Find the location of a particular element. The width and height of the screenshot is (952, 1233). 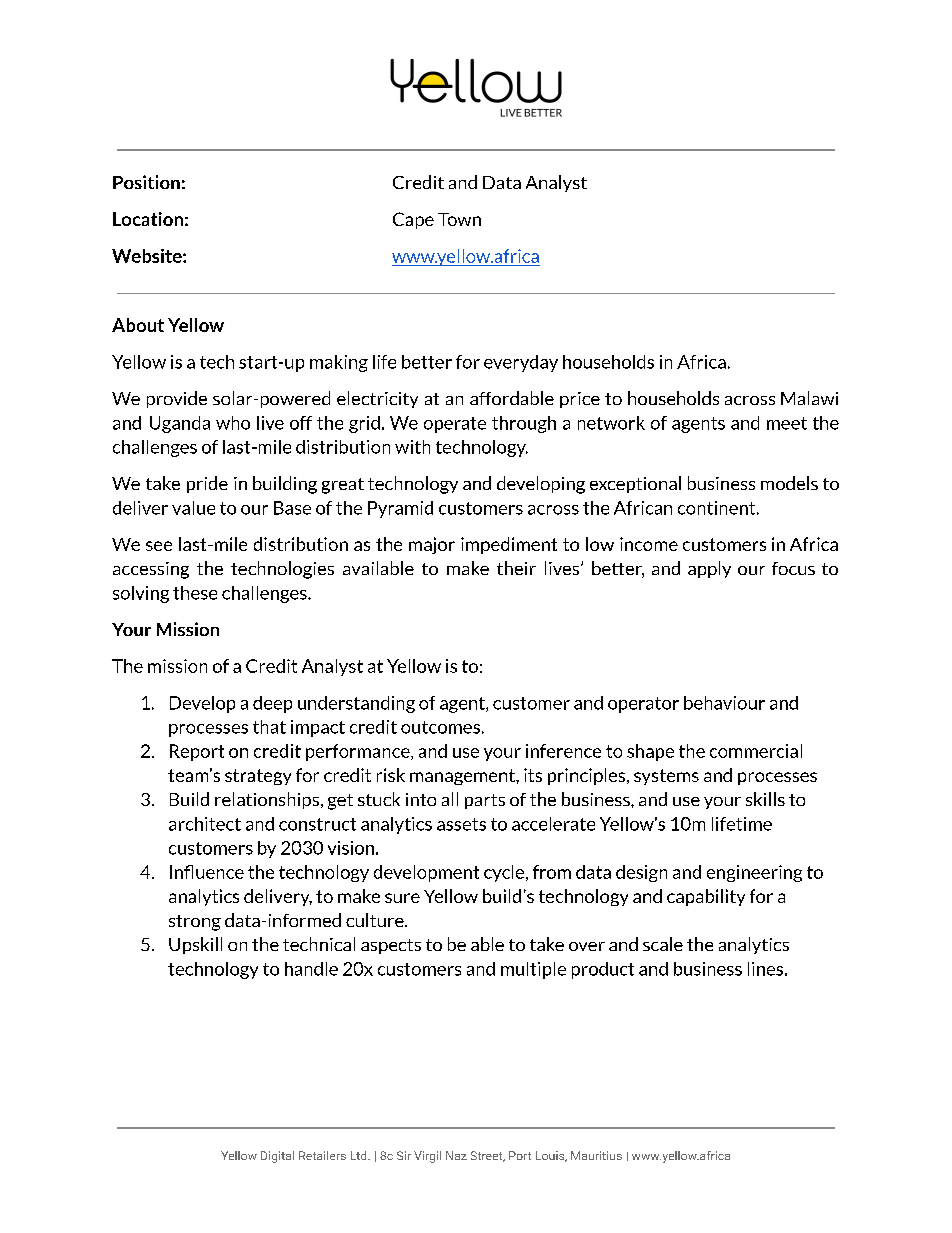

Mauritius is located at coordinates (596, 1155).
